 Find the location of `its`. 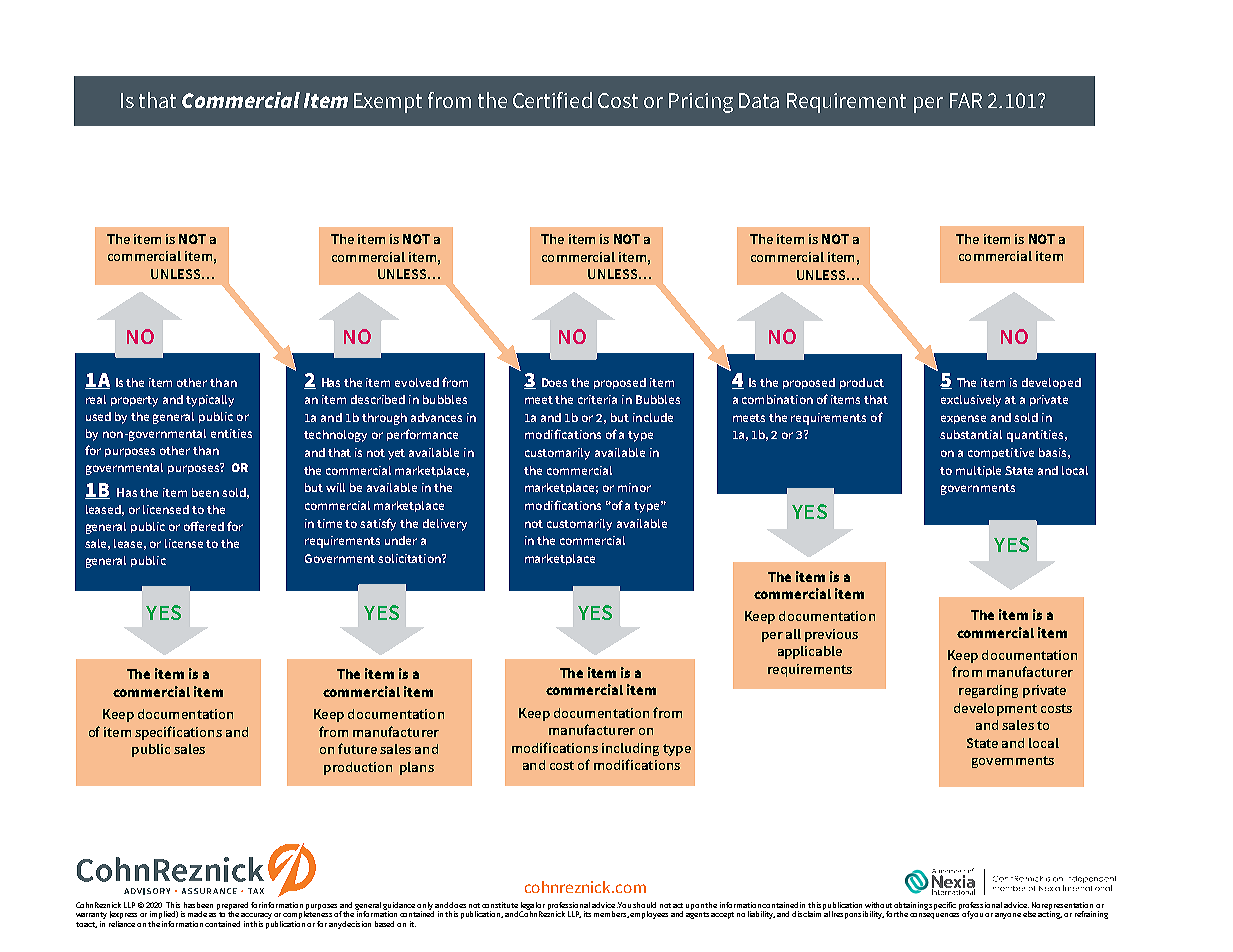

its is located at coordinates (587, 914).
